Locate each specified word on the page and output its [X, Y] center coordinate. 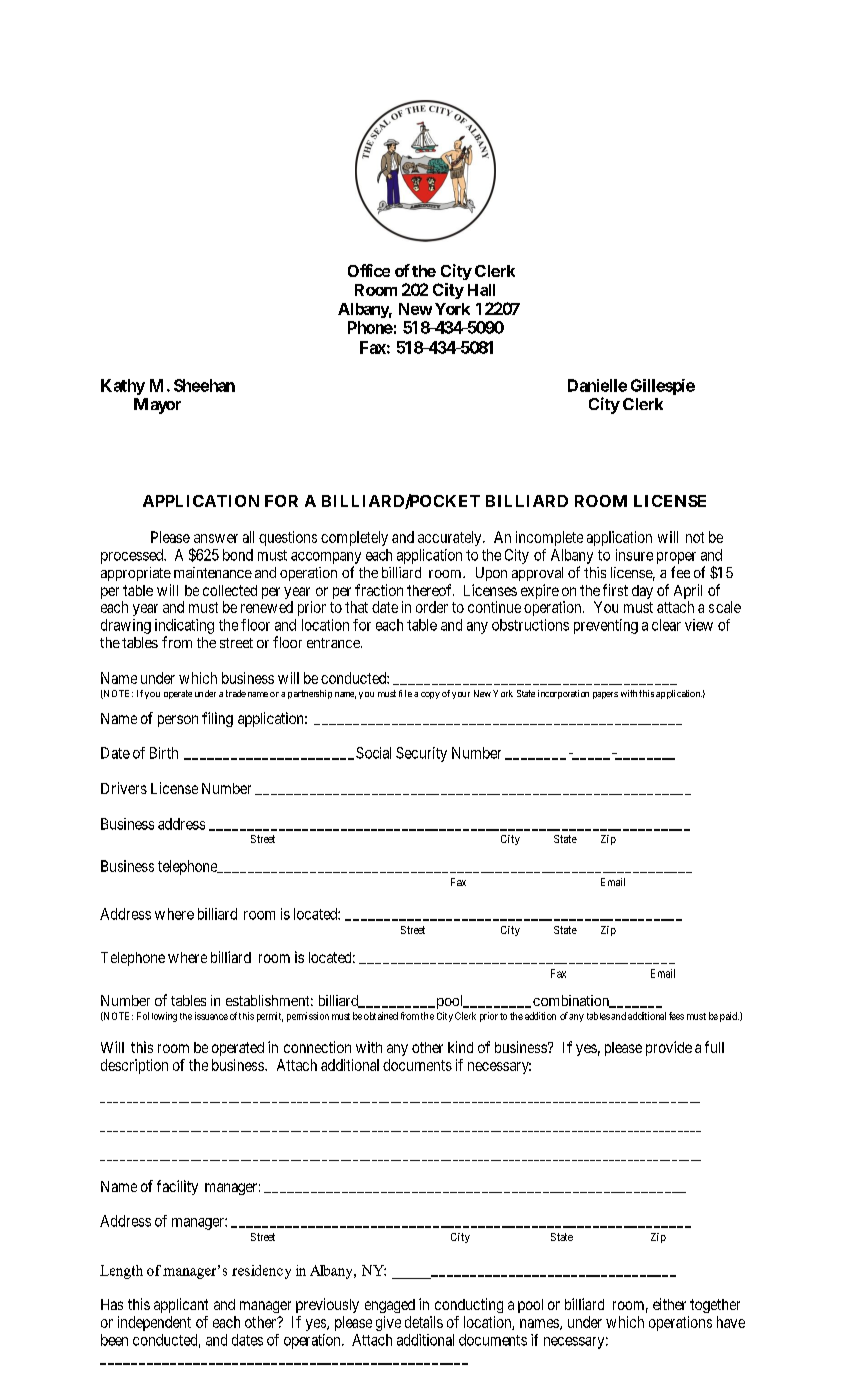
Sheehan [204, 385]
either [669, 1304]
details [424, 1322]
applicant [181, 1305]
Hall [481, 290]
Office [369, 270]
